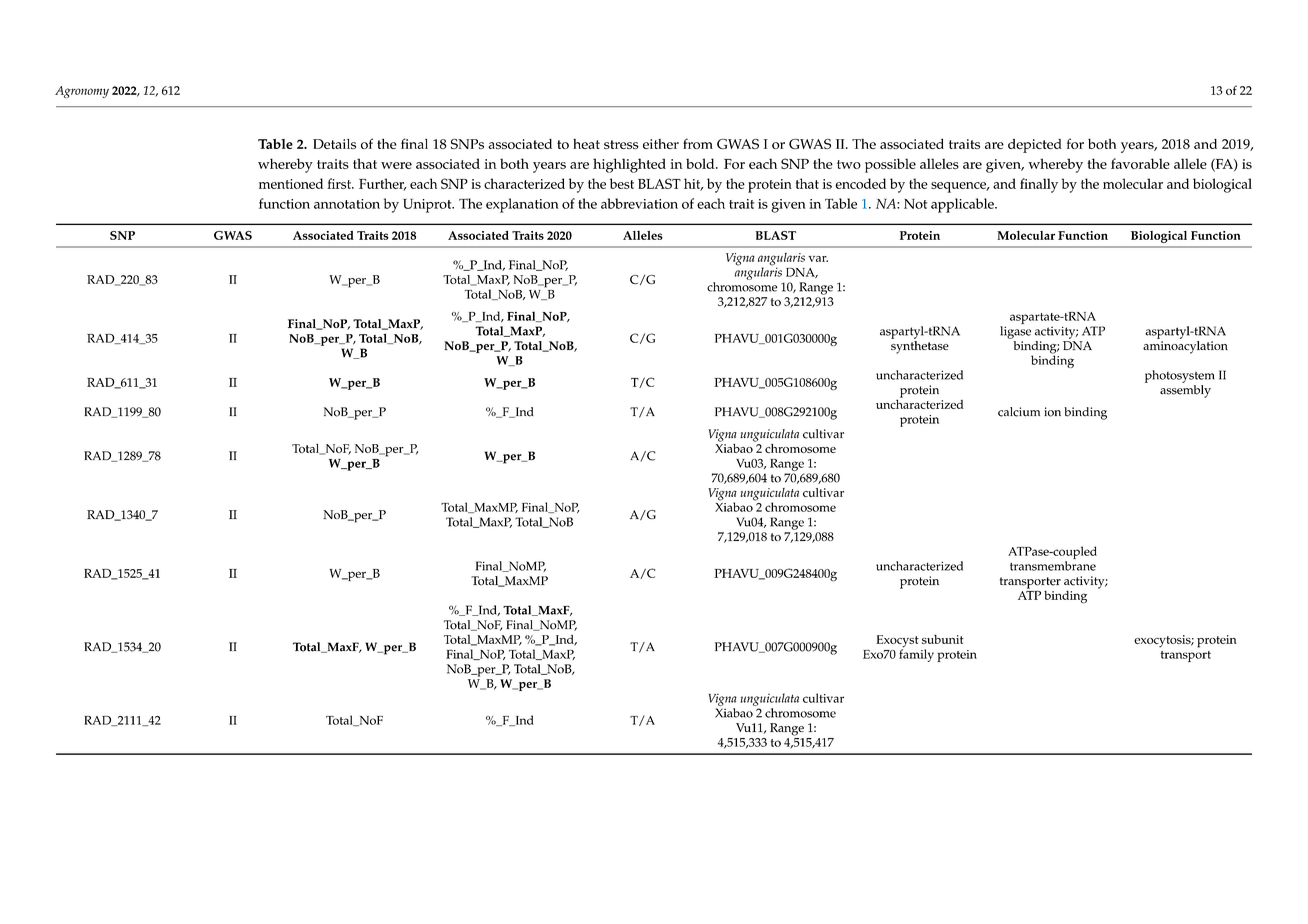 Image resolution: width=1308 pixels, height=924 pixels. Describe the element at coordinates (1053, 566) in the document. I see `transmembrane` at that location.
